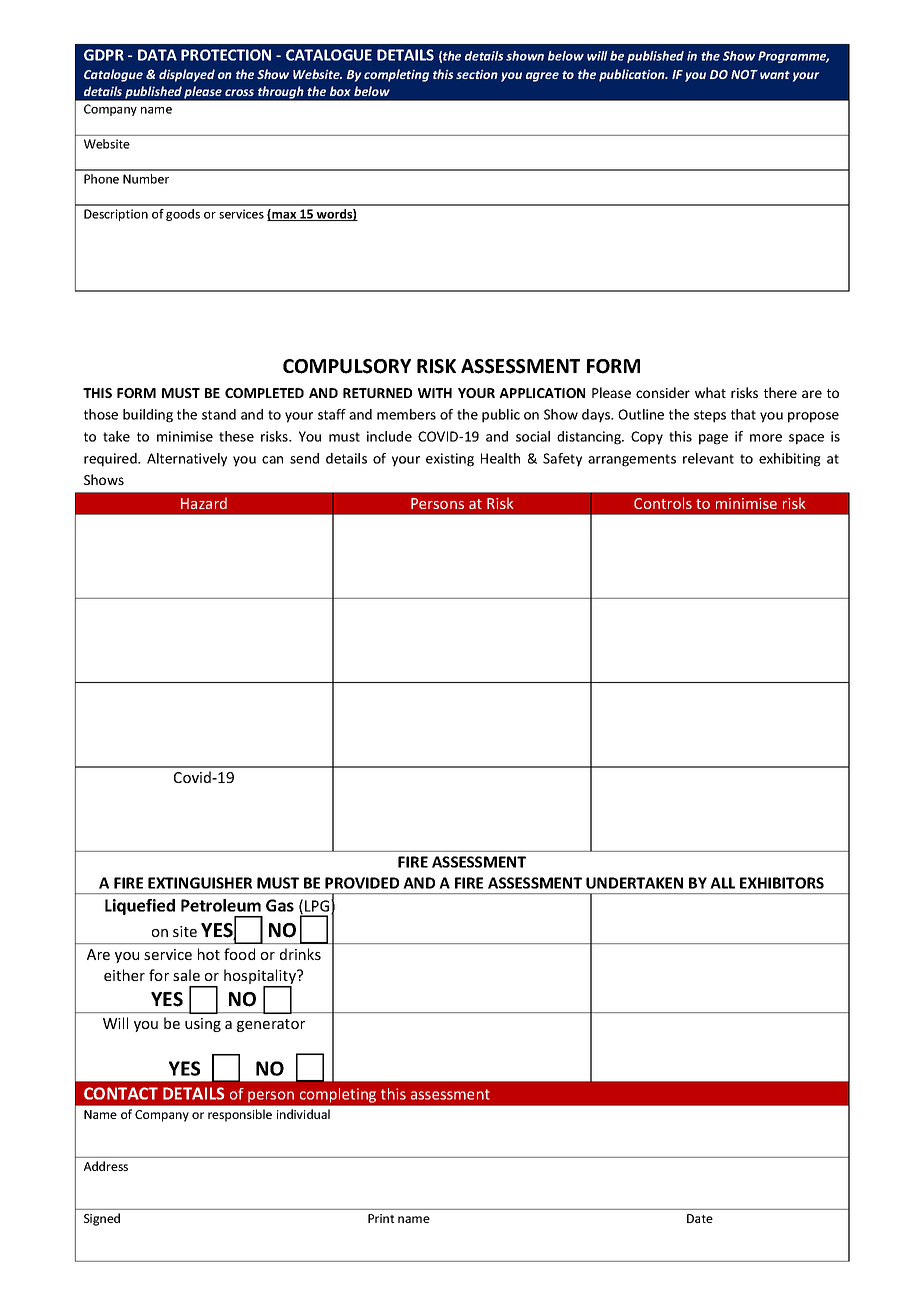  What do you see at coordinates (663, 503) in the page?
I see `Controls` at bounding box center [663, 503].
